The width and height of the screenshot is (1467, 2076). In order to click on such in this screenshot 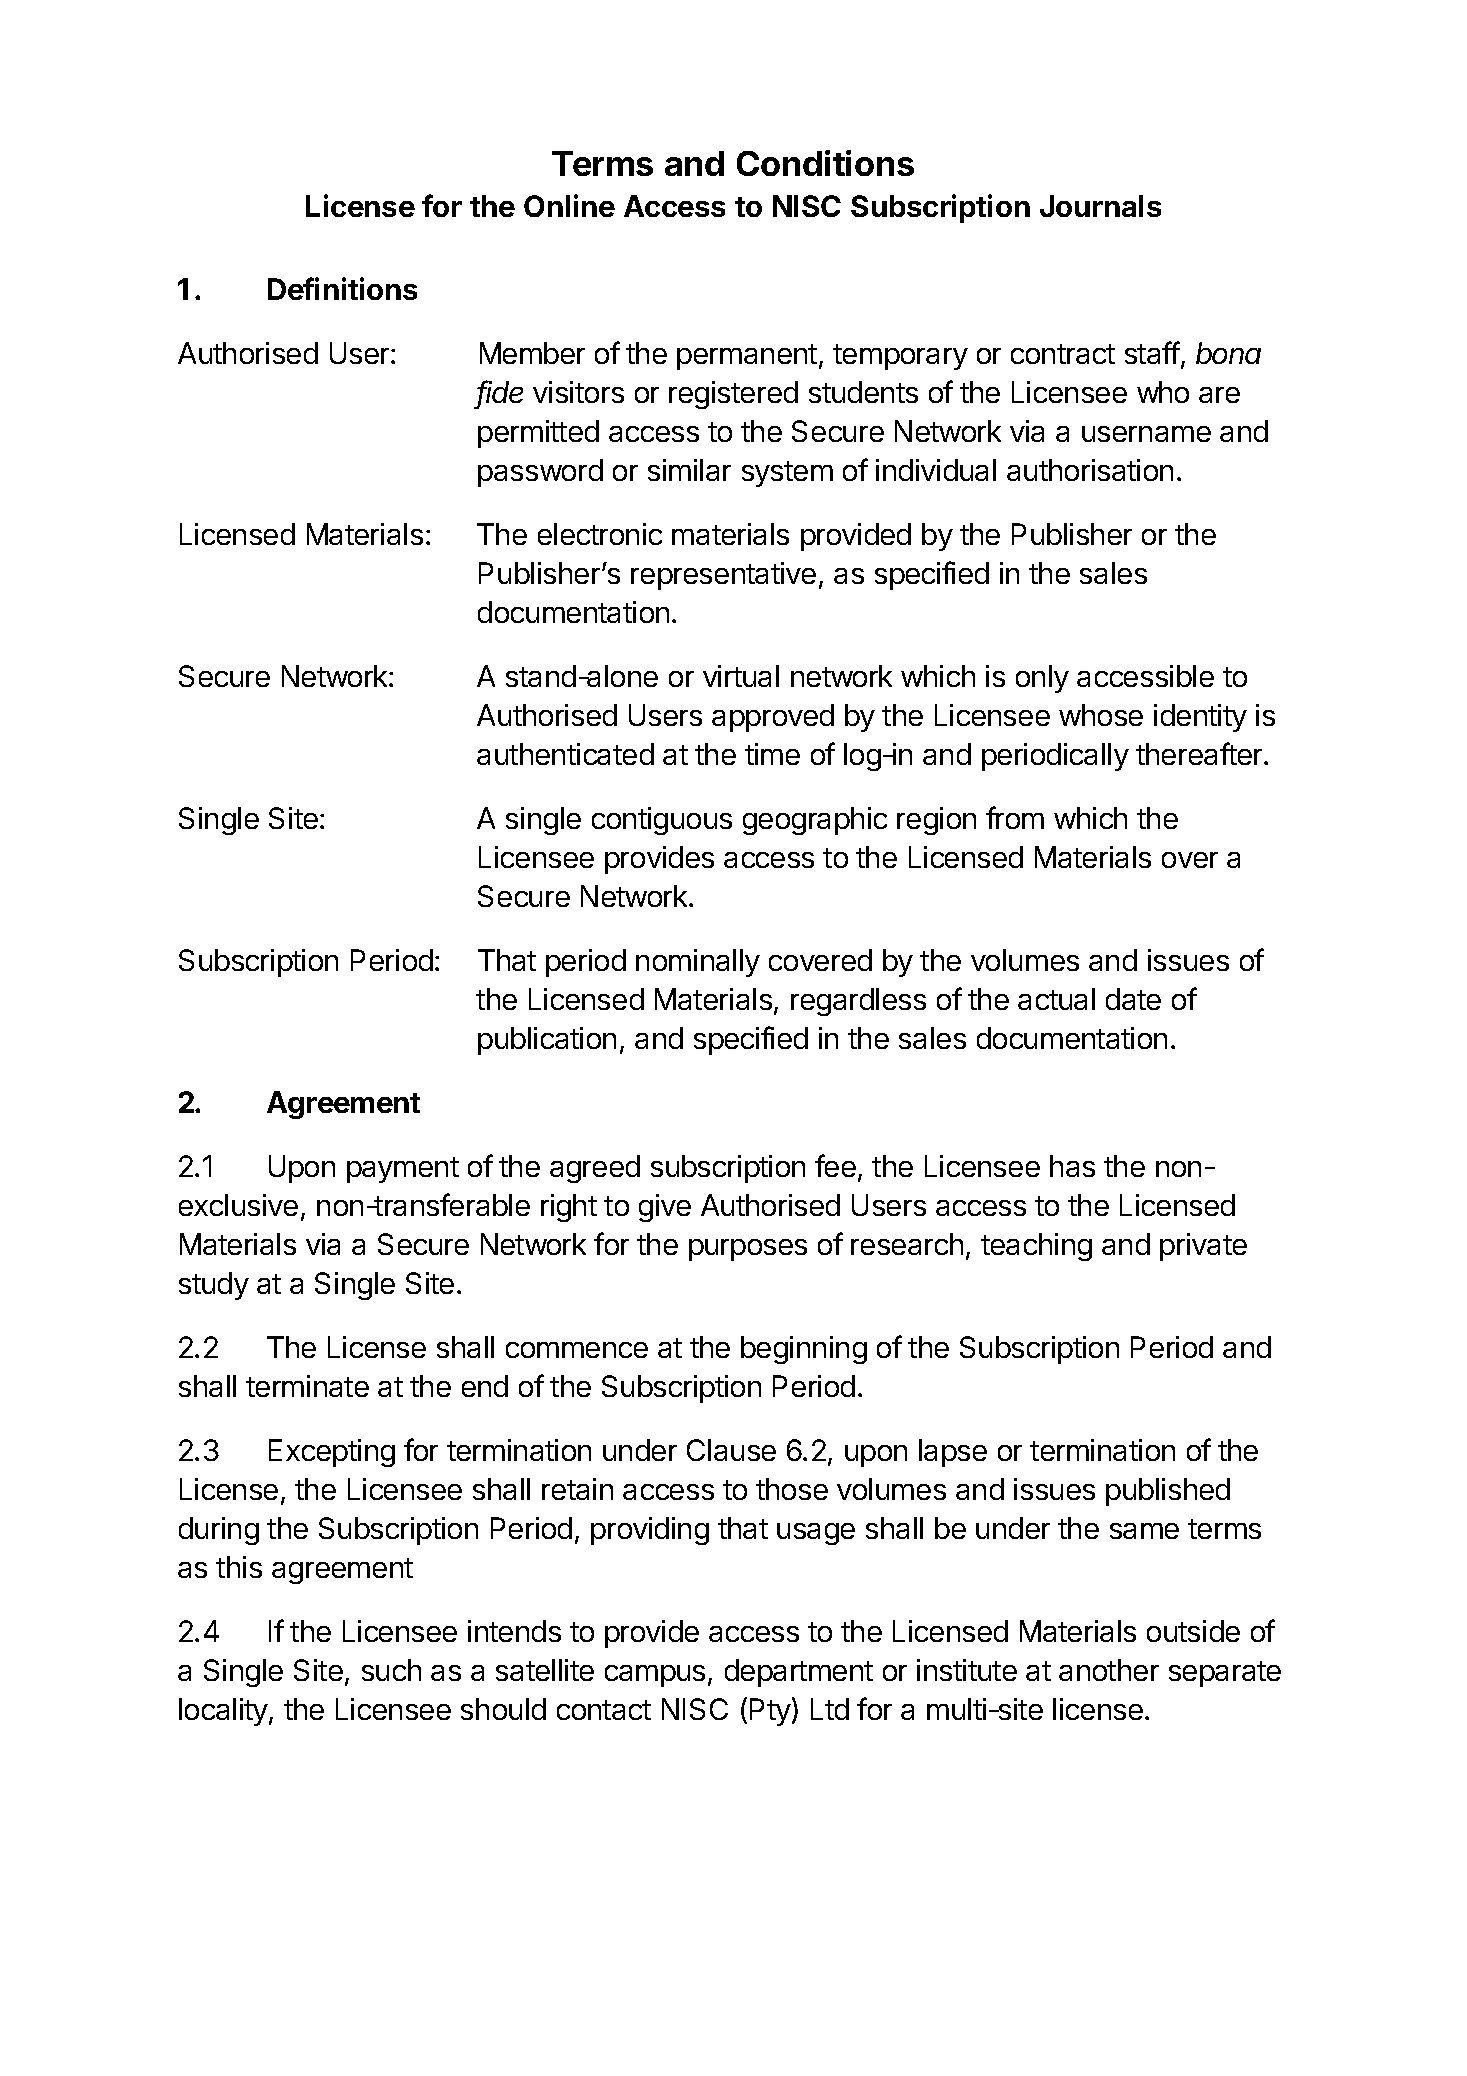, I will do `click(391, 1670)`.
